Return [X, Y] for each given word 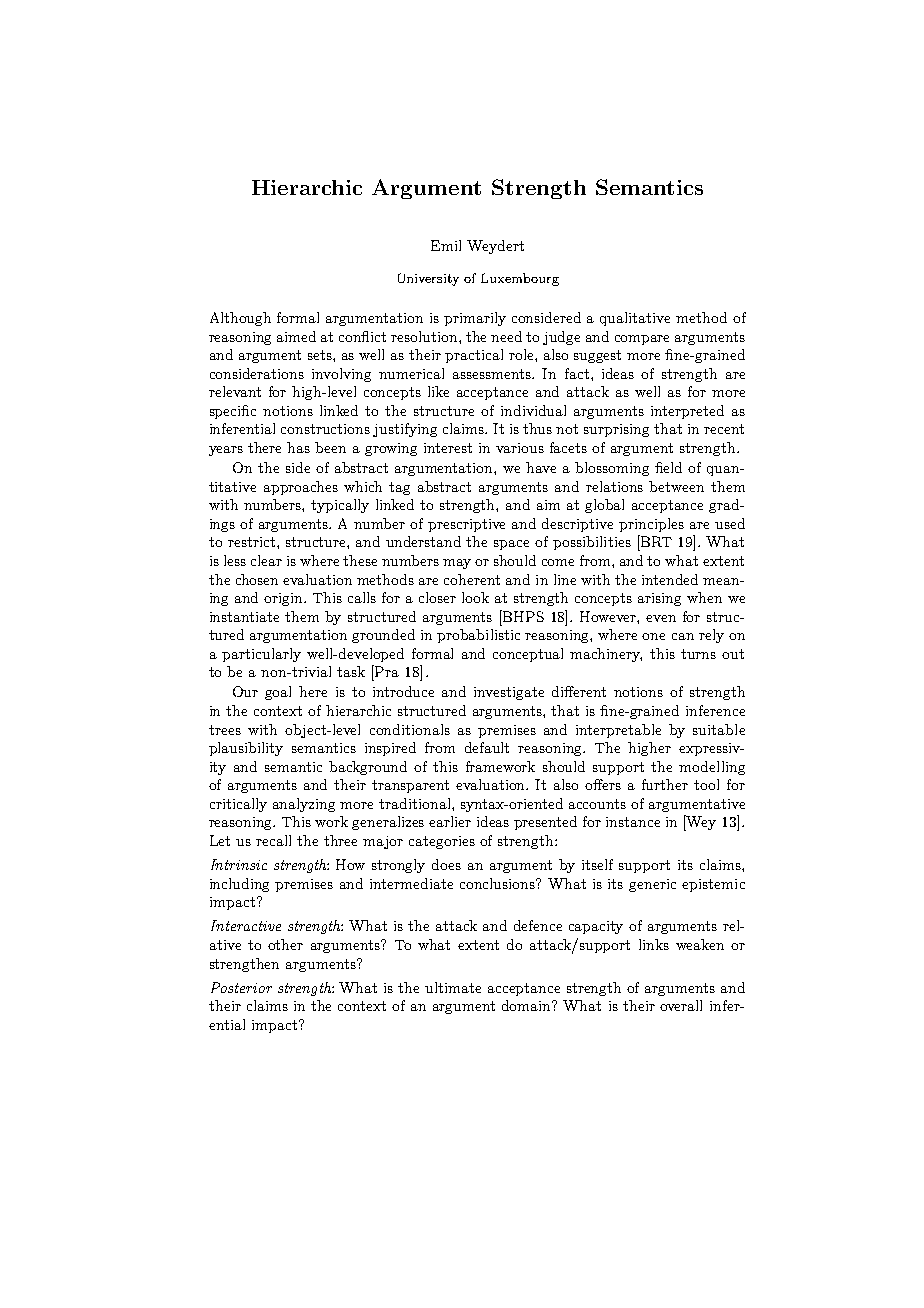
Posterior [241, 987]
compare [642, 340]
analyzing [304, 805]
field [668, 467]
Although [240, 319]
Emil [446, 245]
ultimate [453, 987]
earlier [450, 821]
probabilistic [478, 636]
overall [681, 1005]
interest [448, 448]
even [661, 618]
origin [285, 599]
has [298, 447]
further [665, 784]
